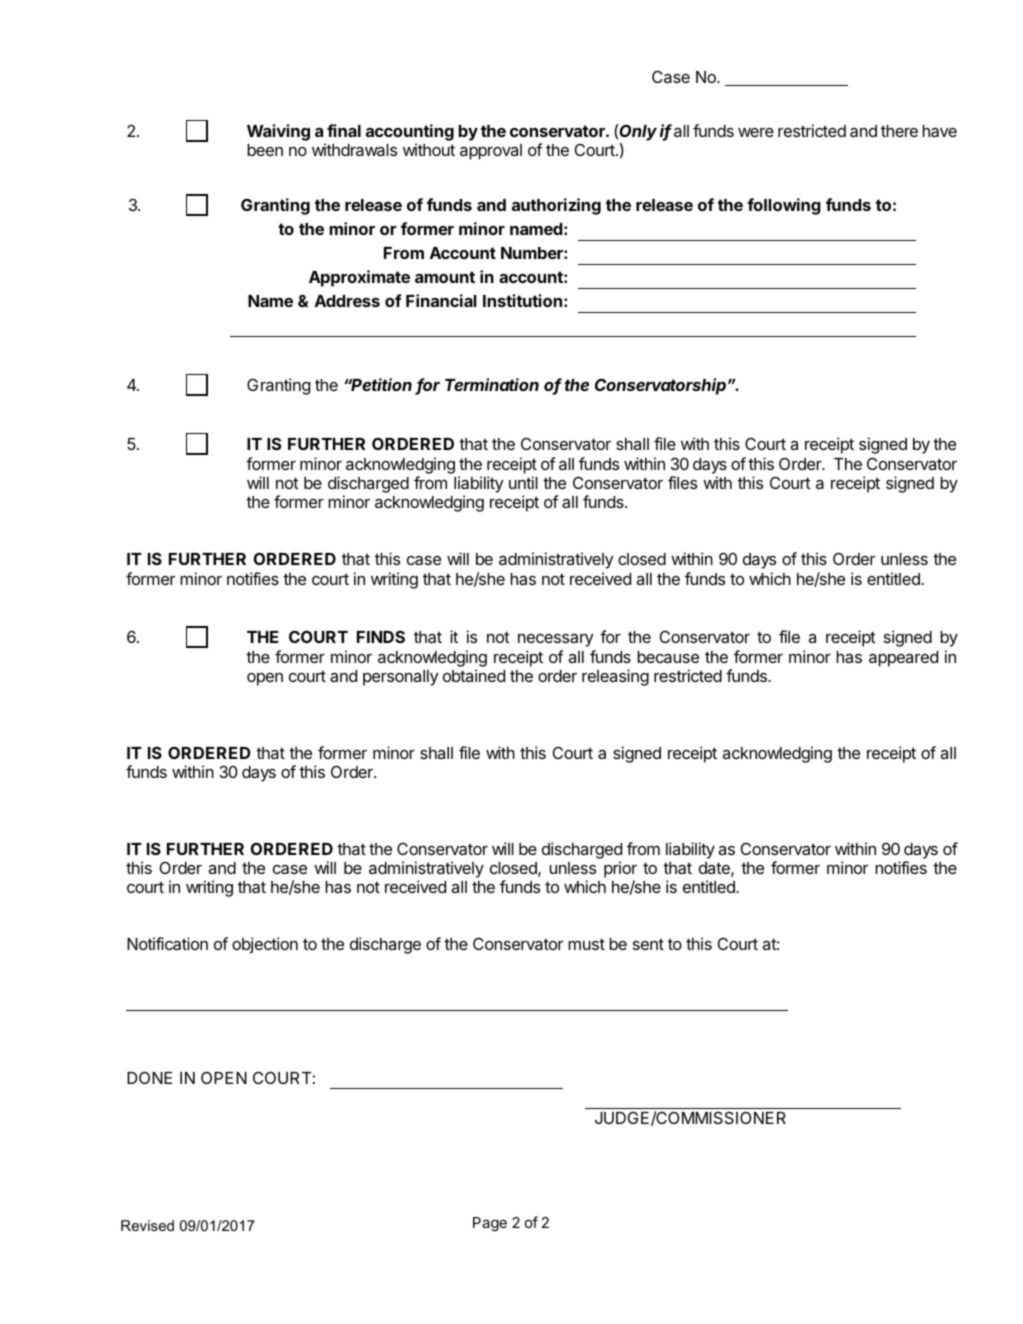 This screenshot has width=1023, height=1324. What do you see at coordinates (381, 636) in the screenshot?
I see `FINDS` at bounding box center [381, 636].
